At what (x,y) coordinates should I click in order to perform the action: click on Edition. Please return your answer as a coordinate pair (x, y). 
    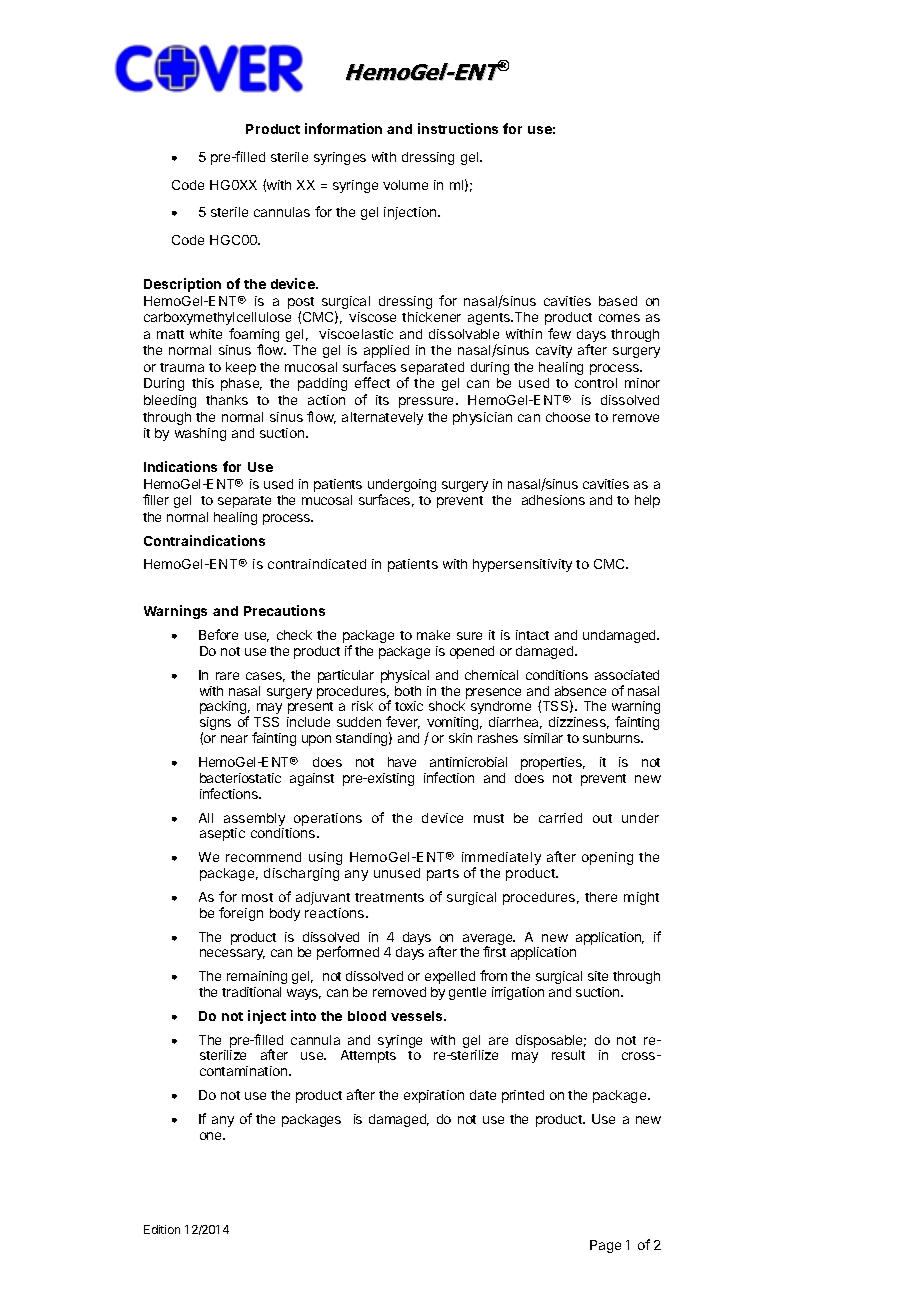
    Looking at the image, I should click on (162, 1229).
